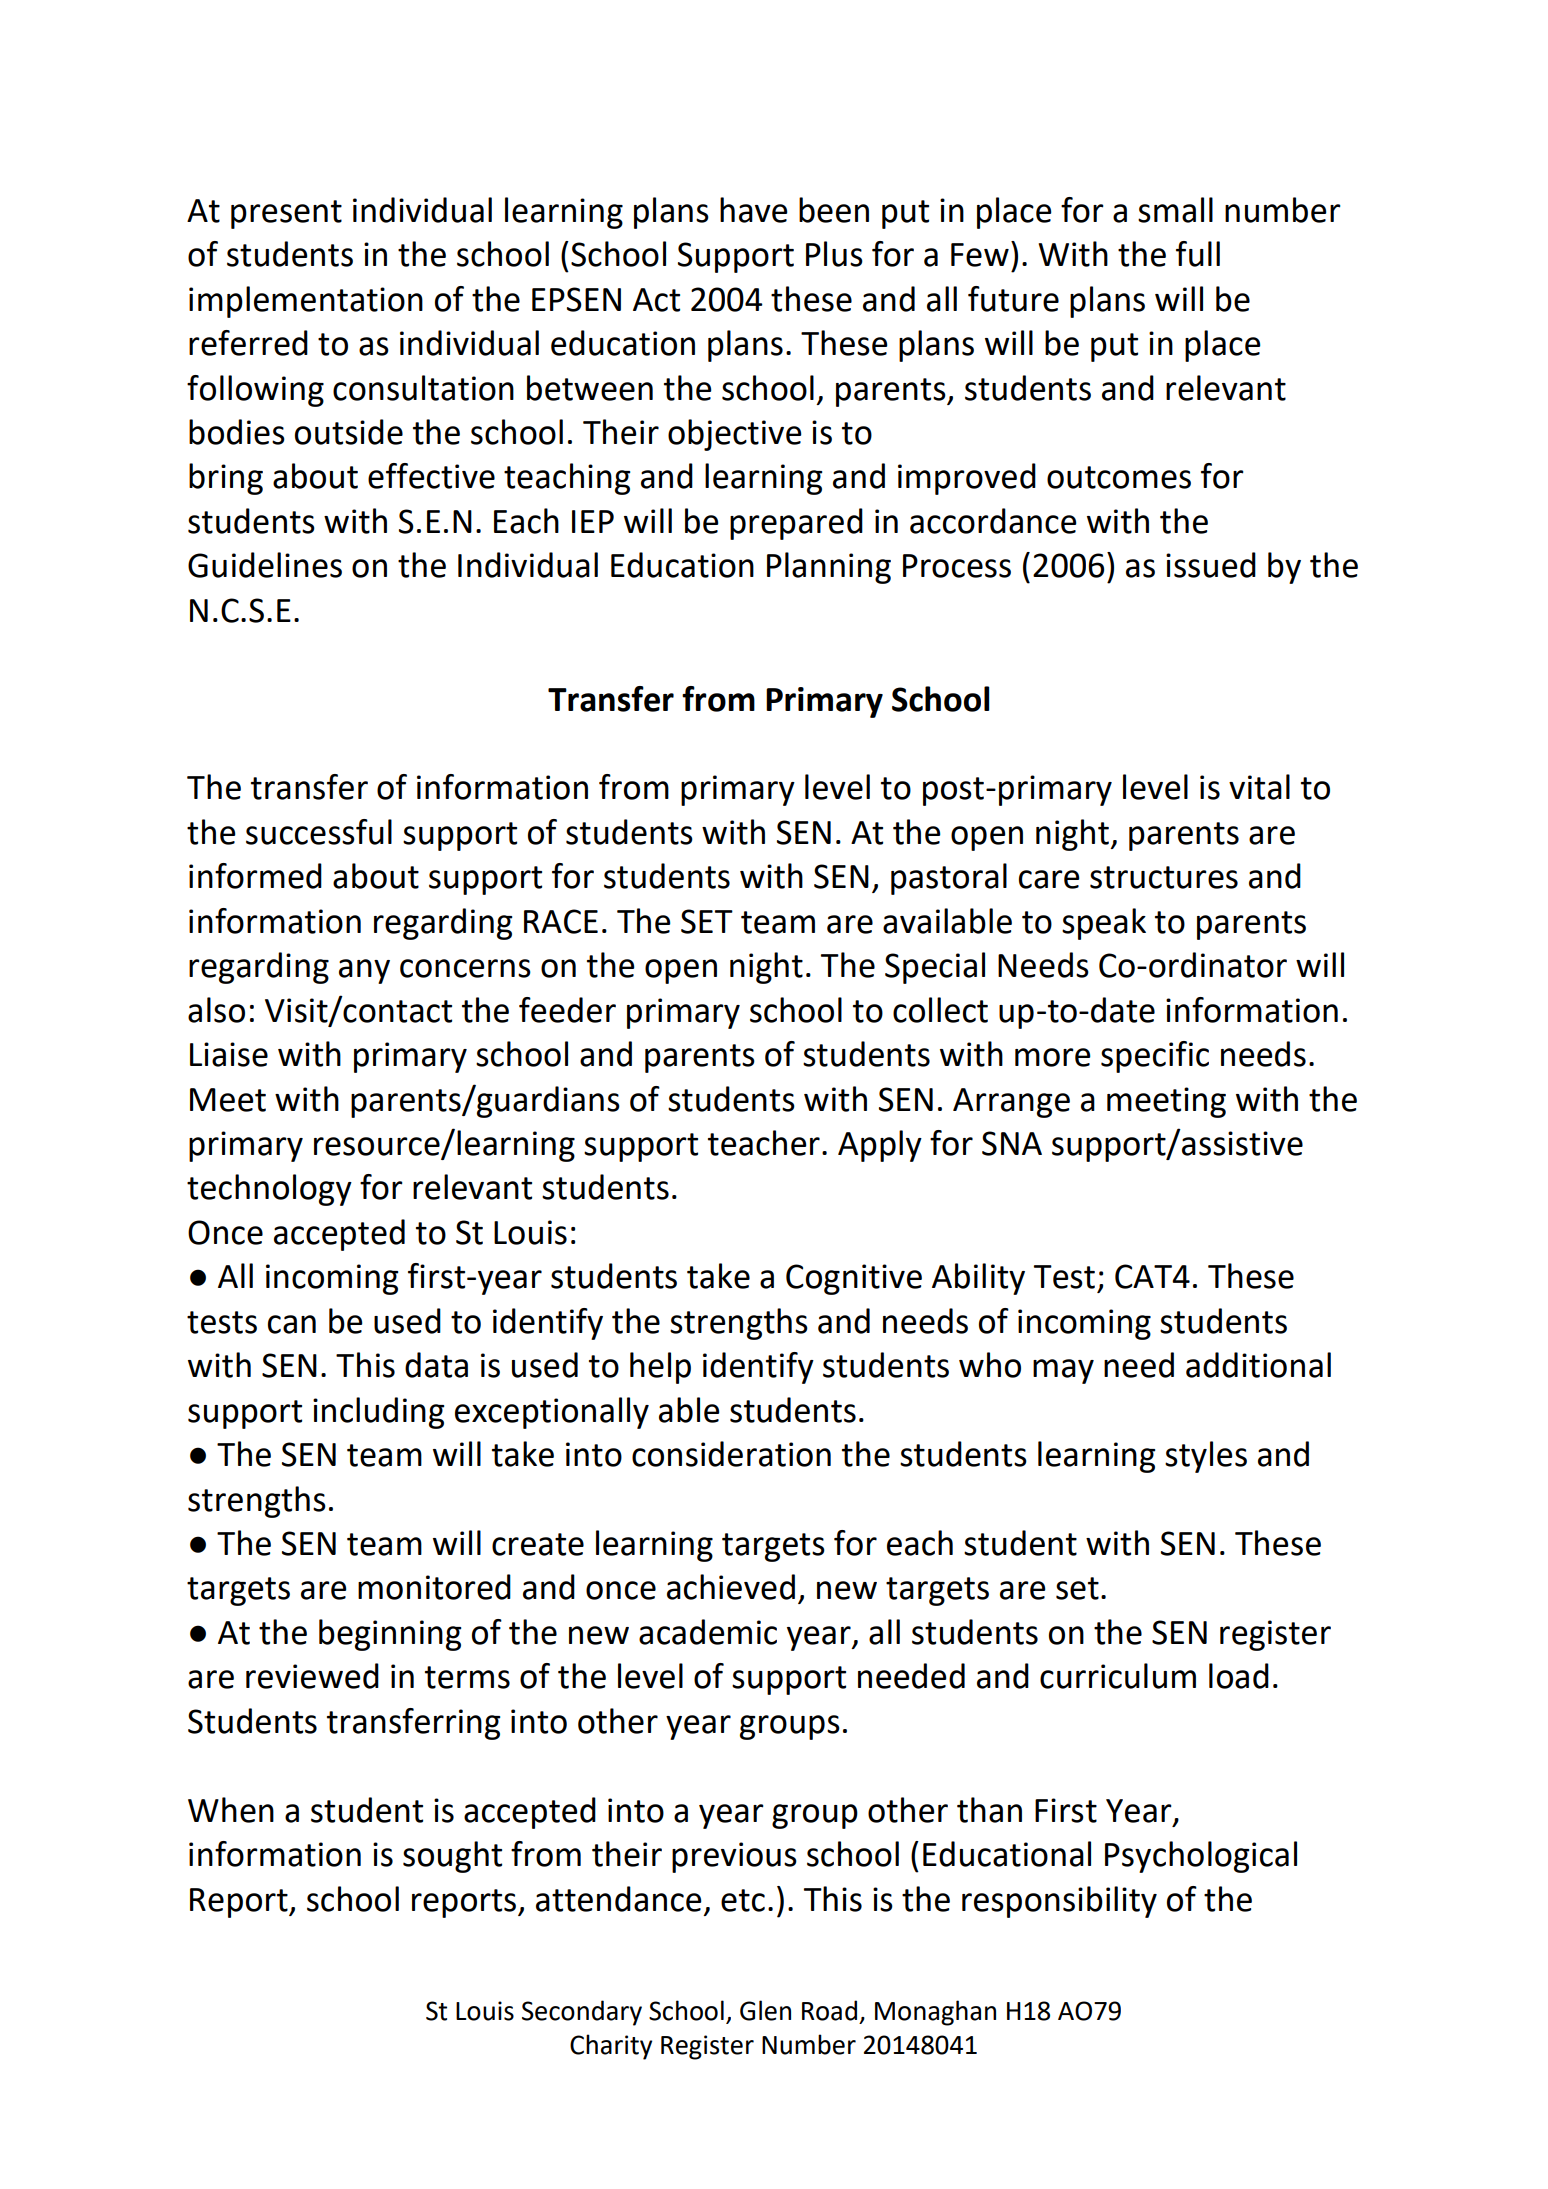 The width and height of the document is (1548, 2189). What do you see at coordinates (829, 568) in the document?
I see `Planning` at bounding box center [829, 568].
